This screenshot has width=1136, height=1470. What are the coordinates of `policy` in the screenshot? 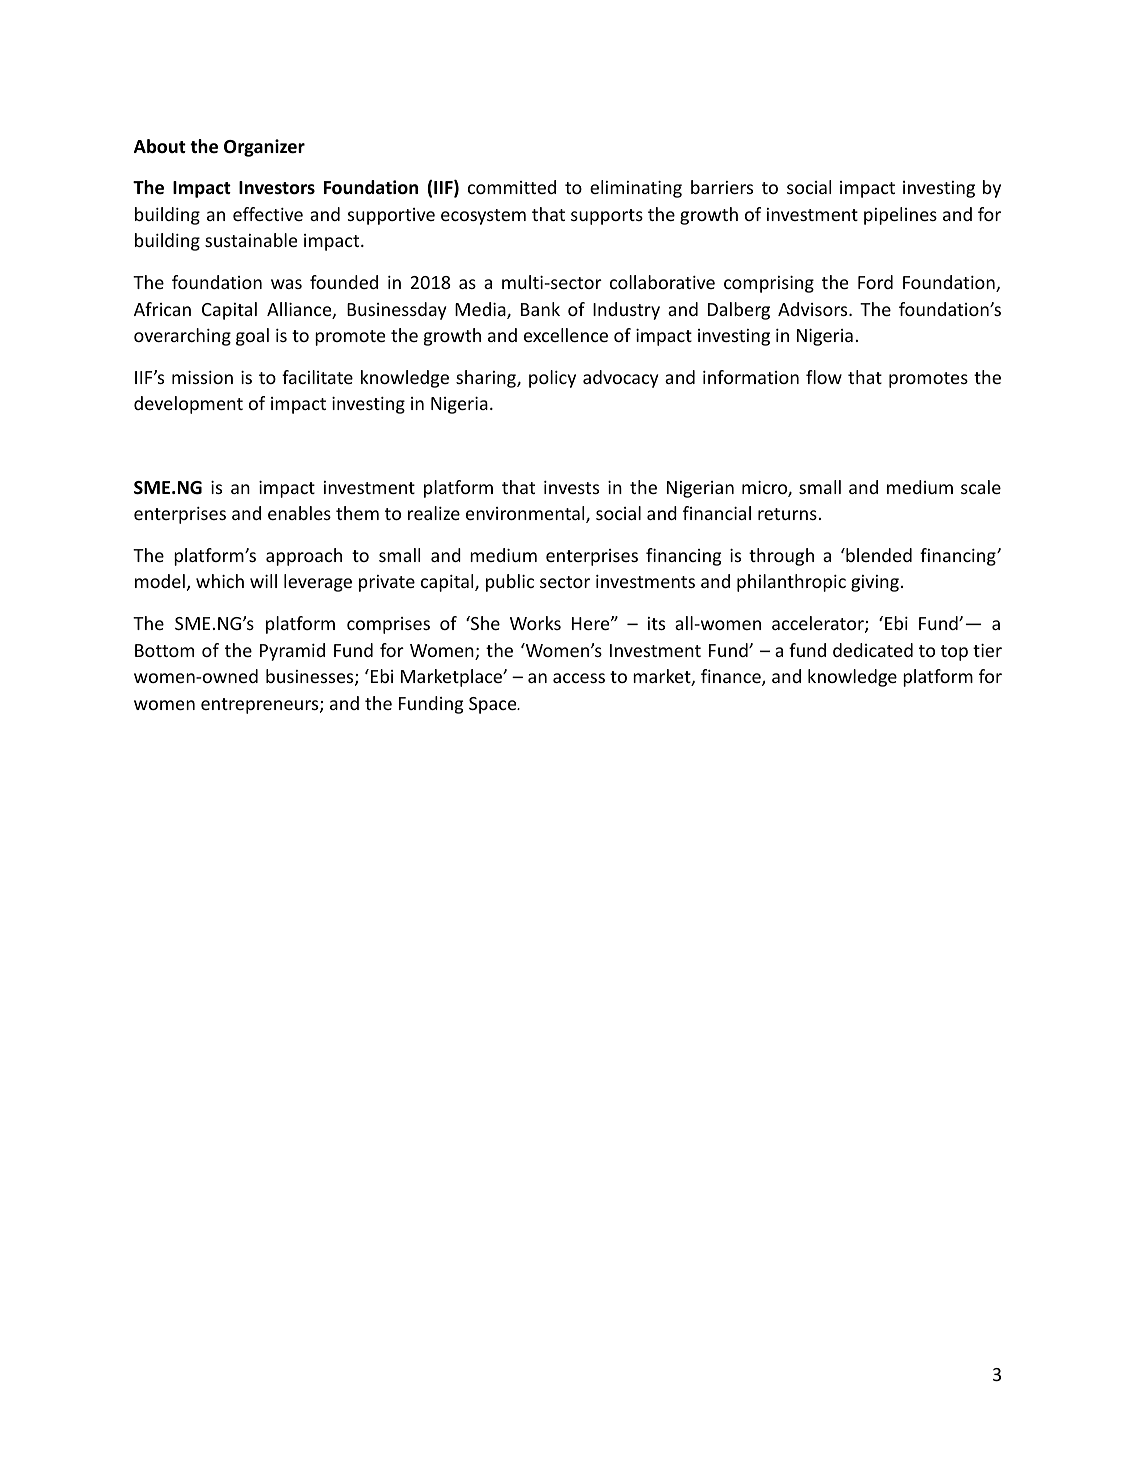 It's located at (552, 379).
